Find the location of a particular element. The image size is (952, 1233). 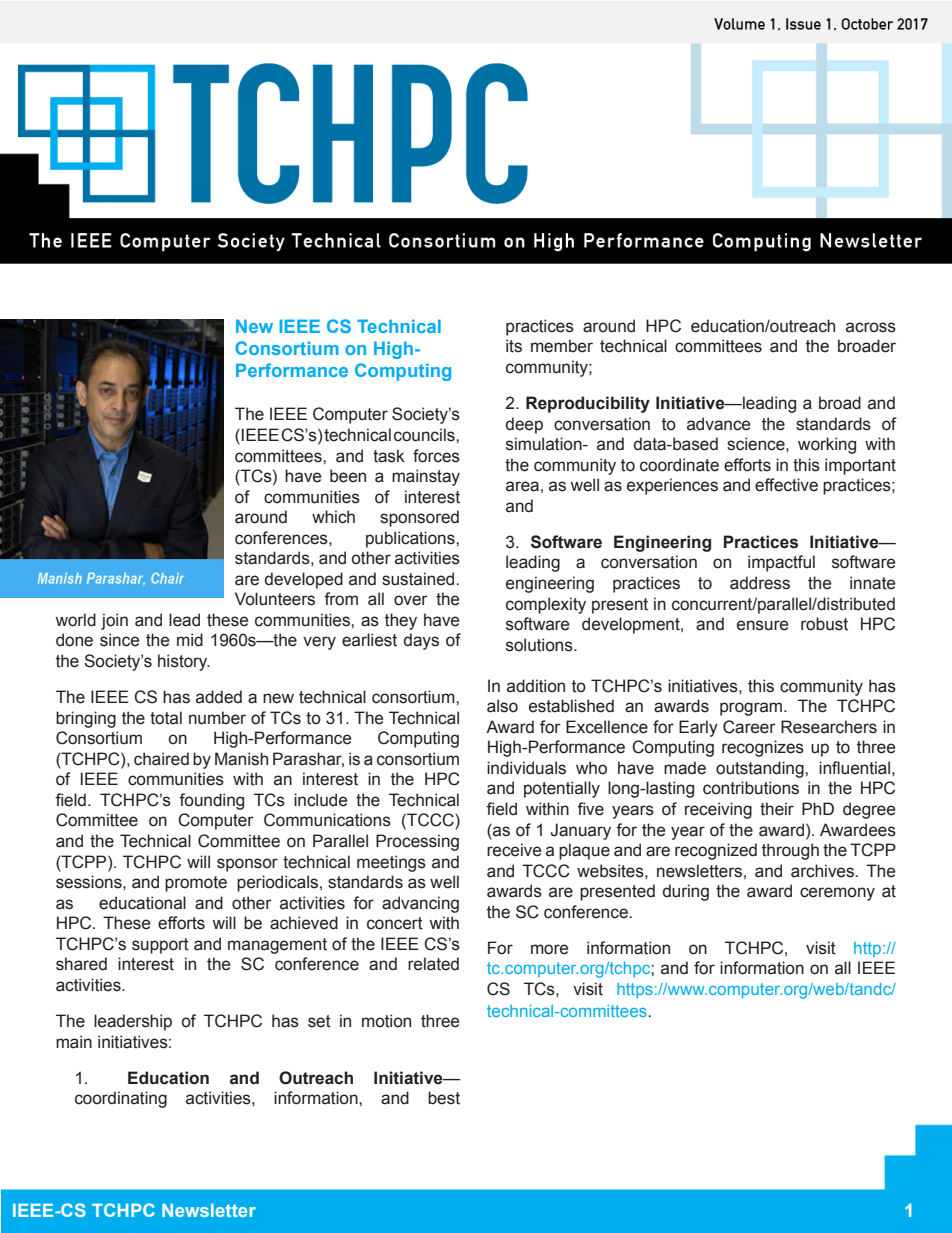

its is located at coordinates (514, 346).
